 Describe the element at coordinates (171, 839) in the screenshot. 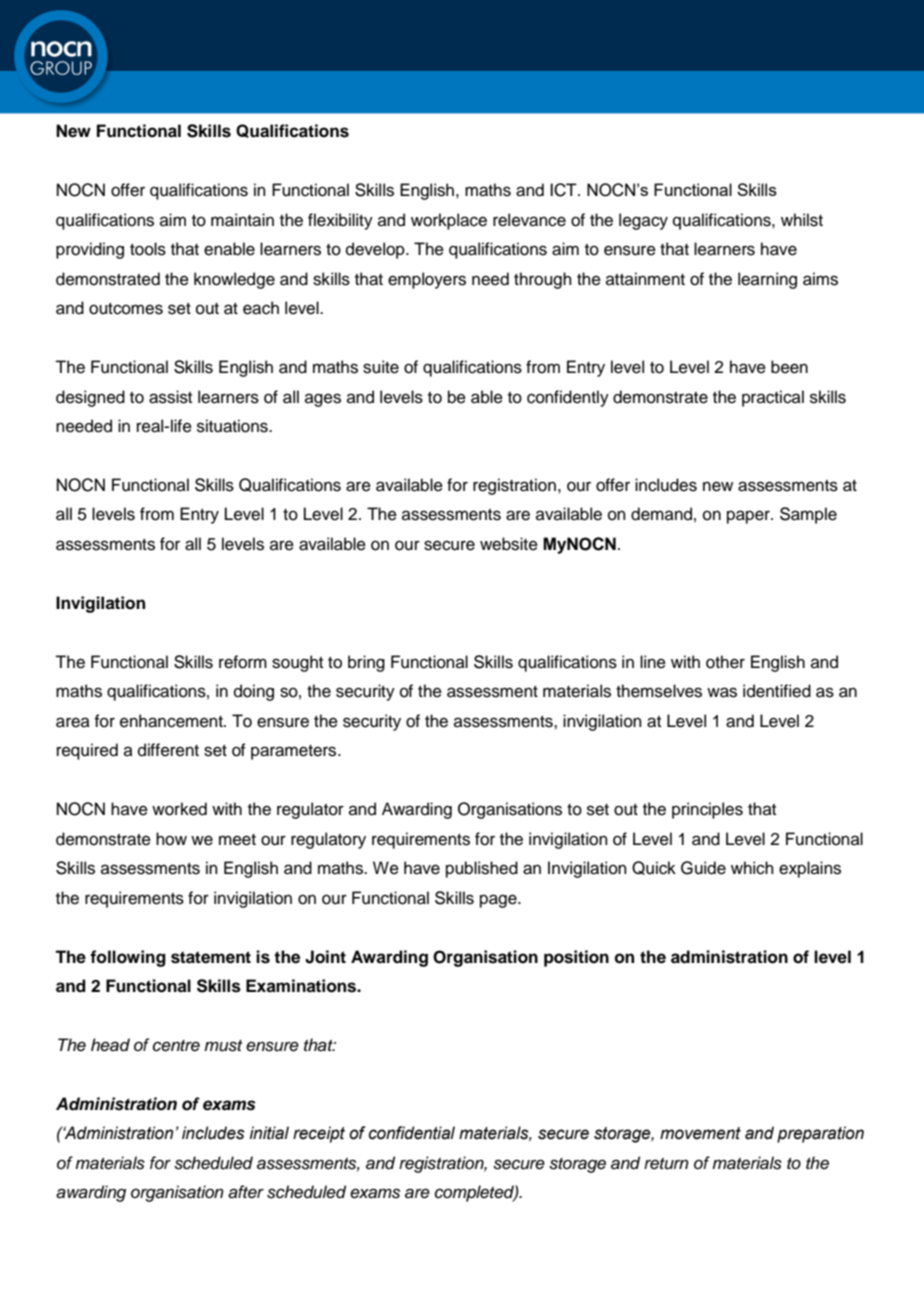

I see `how` at that location.
